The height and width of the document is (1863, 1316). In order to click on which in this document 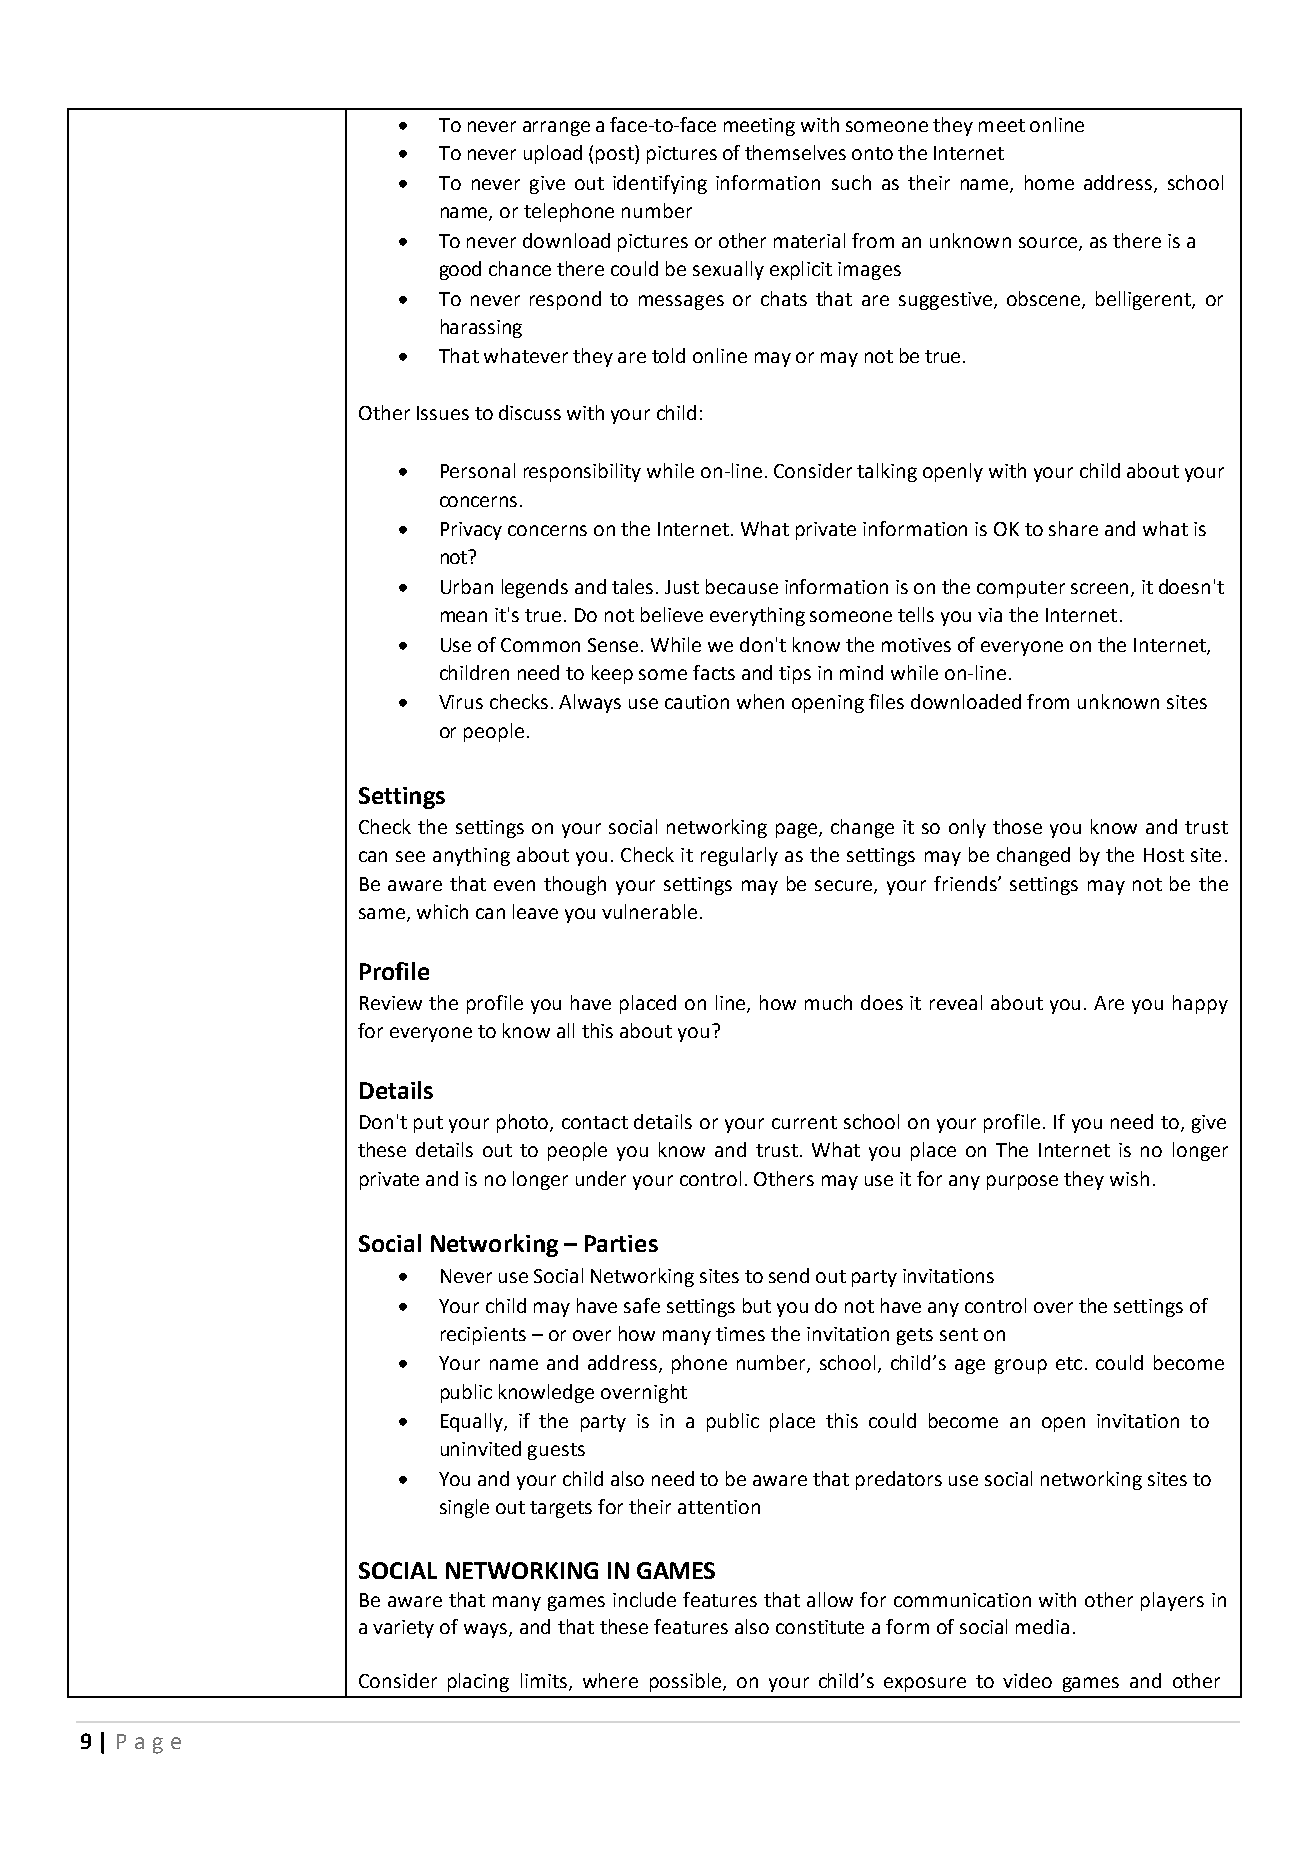, I will do `click(442, 911)`.
